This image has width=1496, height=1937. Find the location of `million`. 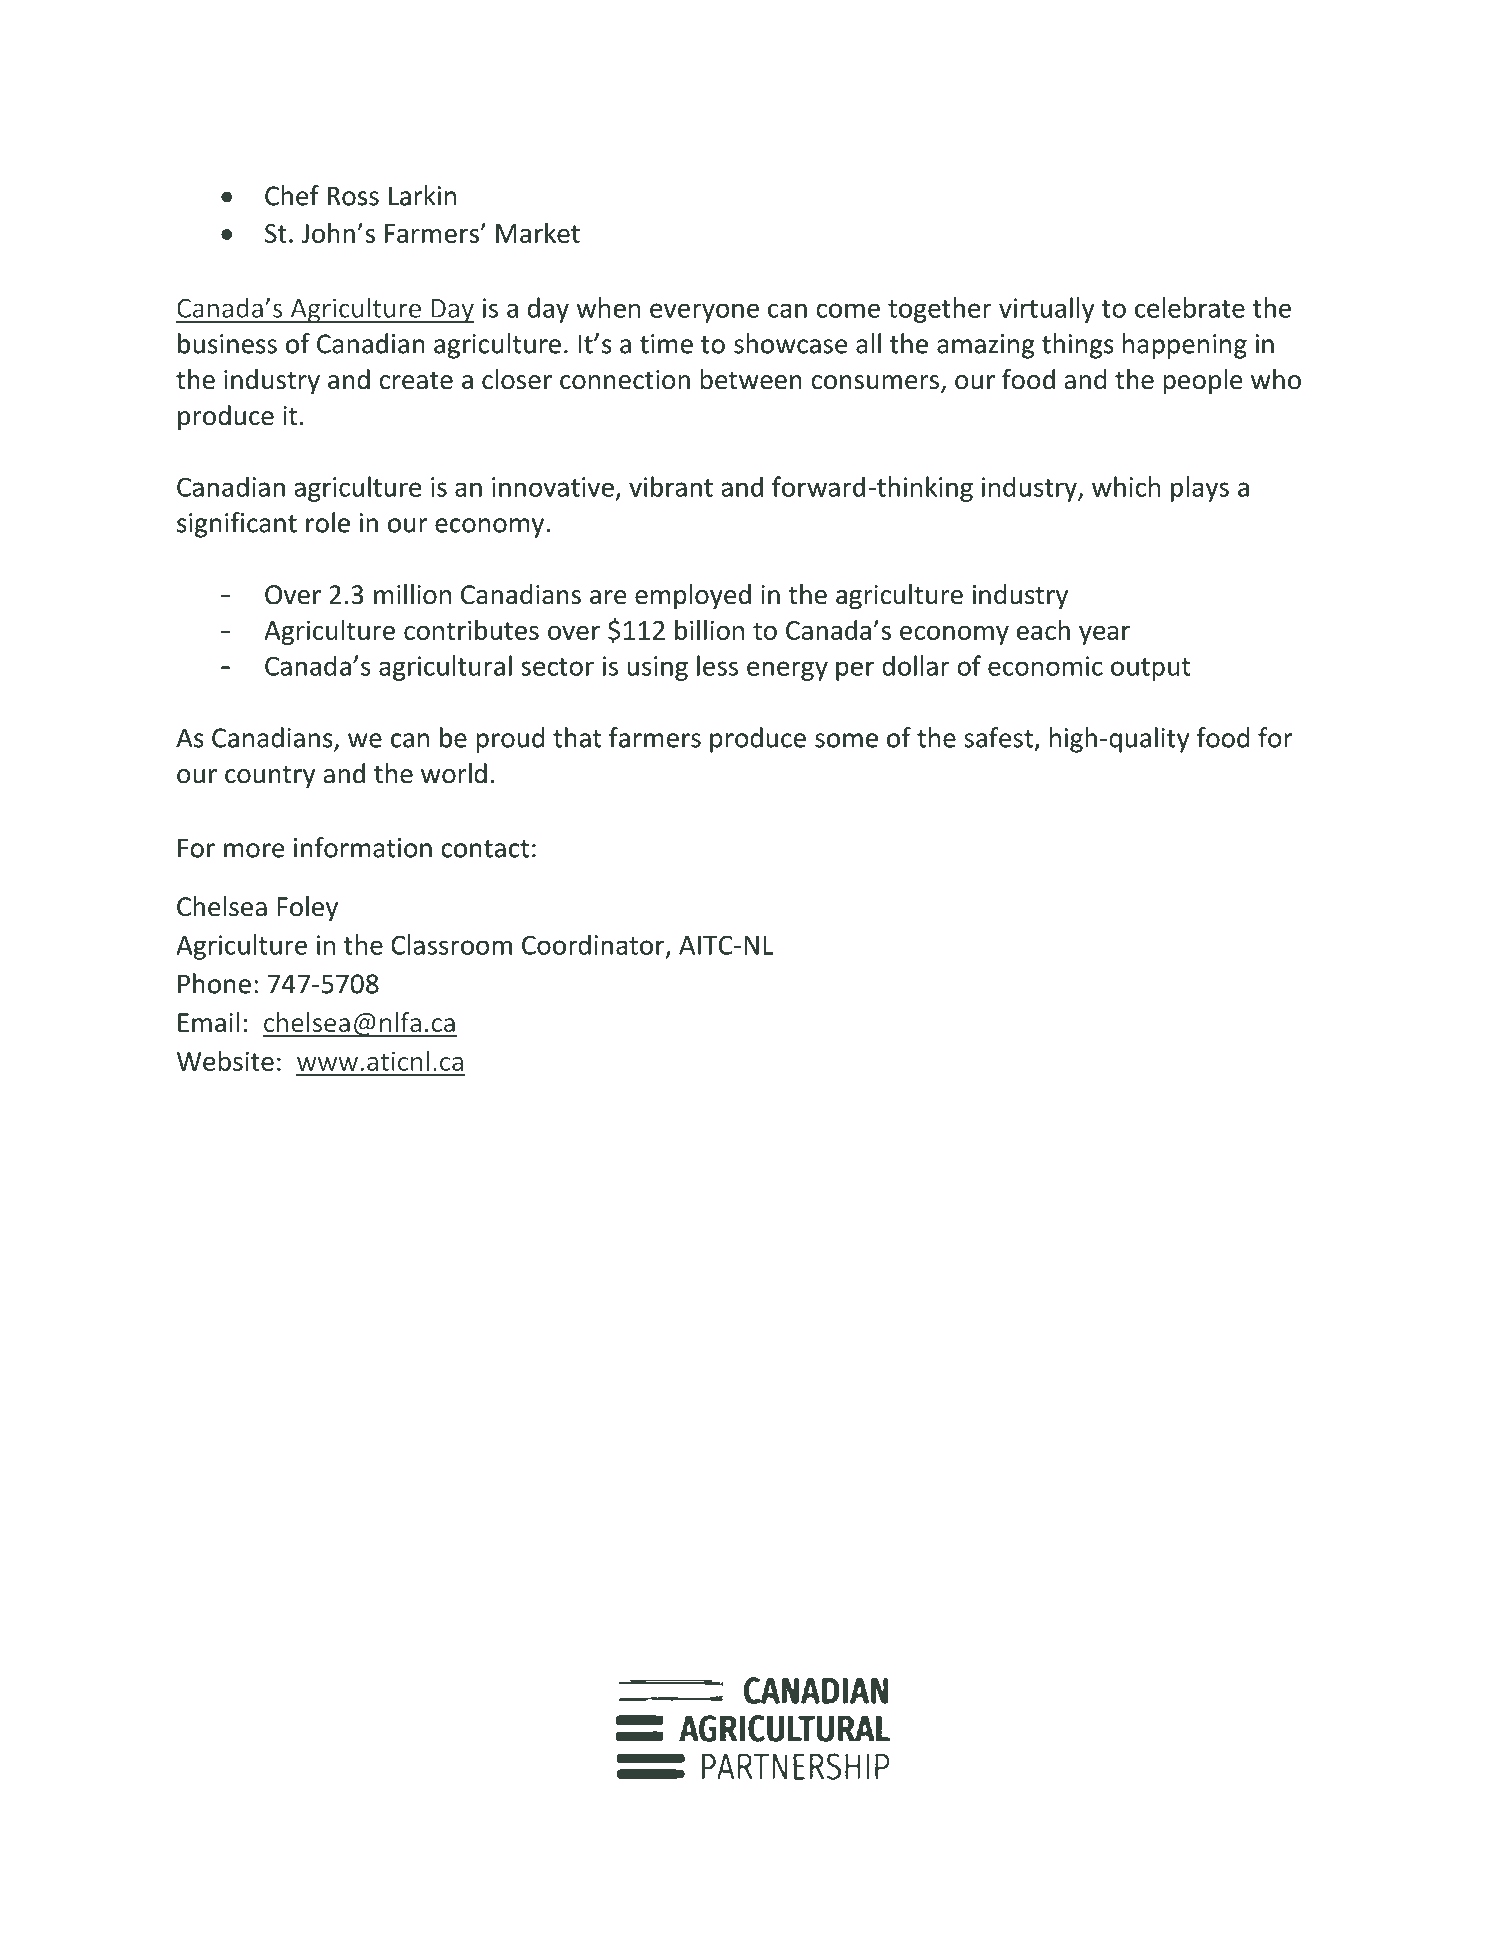

million is located at coordinates (412, 594).
